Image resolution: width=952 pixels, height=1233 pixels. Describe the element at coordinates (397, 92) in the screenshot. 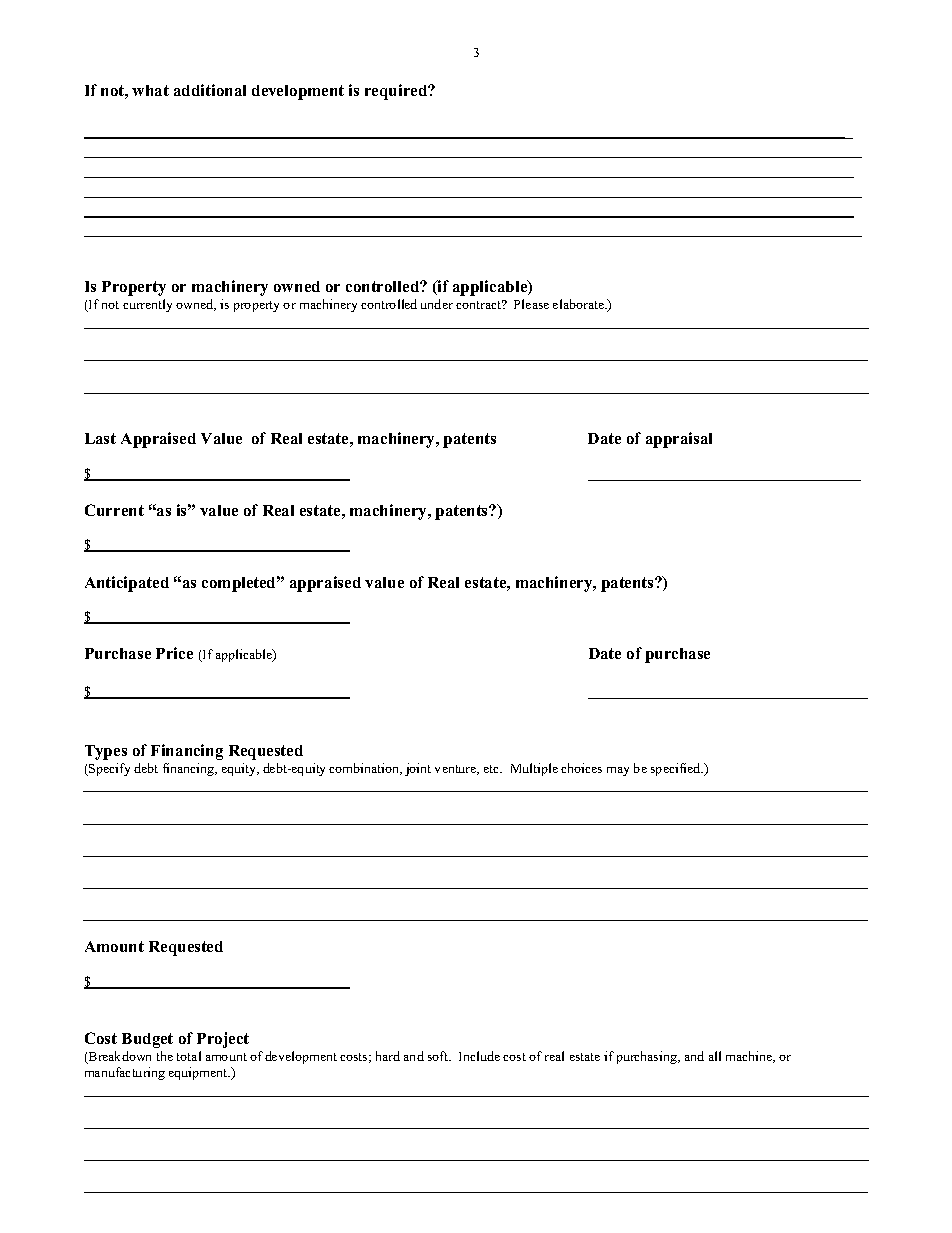

I see `required` at that location.
